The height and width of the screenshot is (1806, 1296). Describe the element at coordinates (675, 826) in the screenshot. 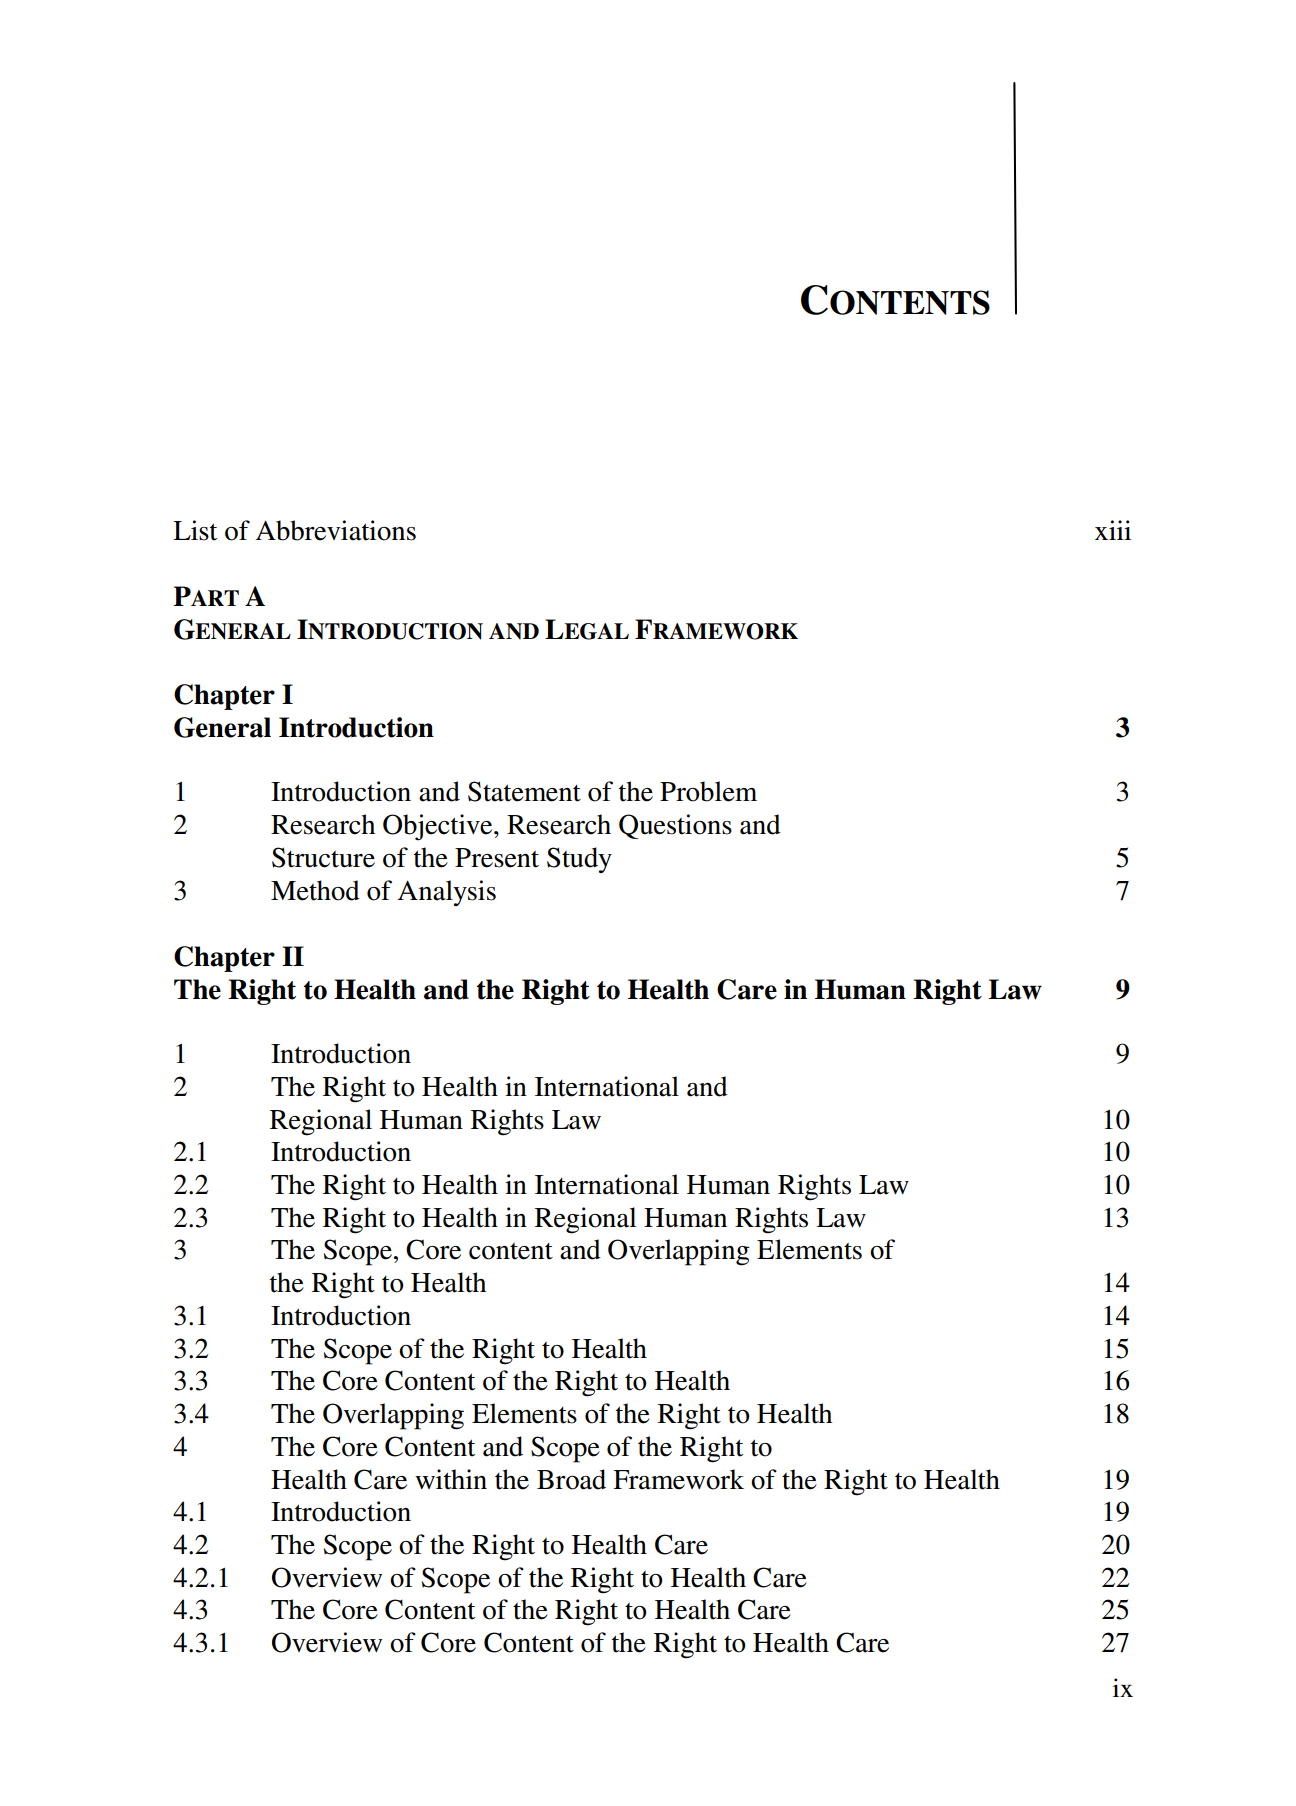

I see `Questions` at that location.
